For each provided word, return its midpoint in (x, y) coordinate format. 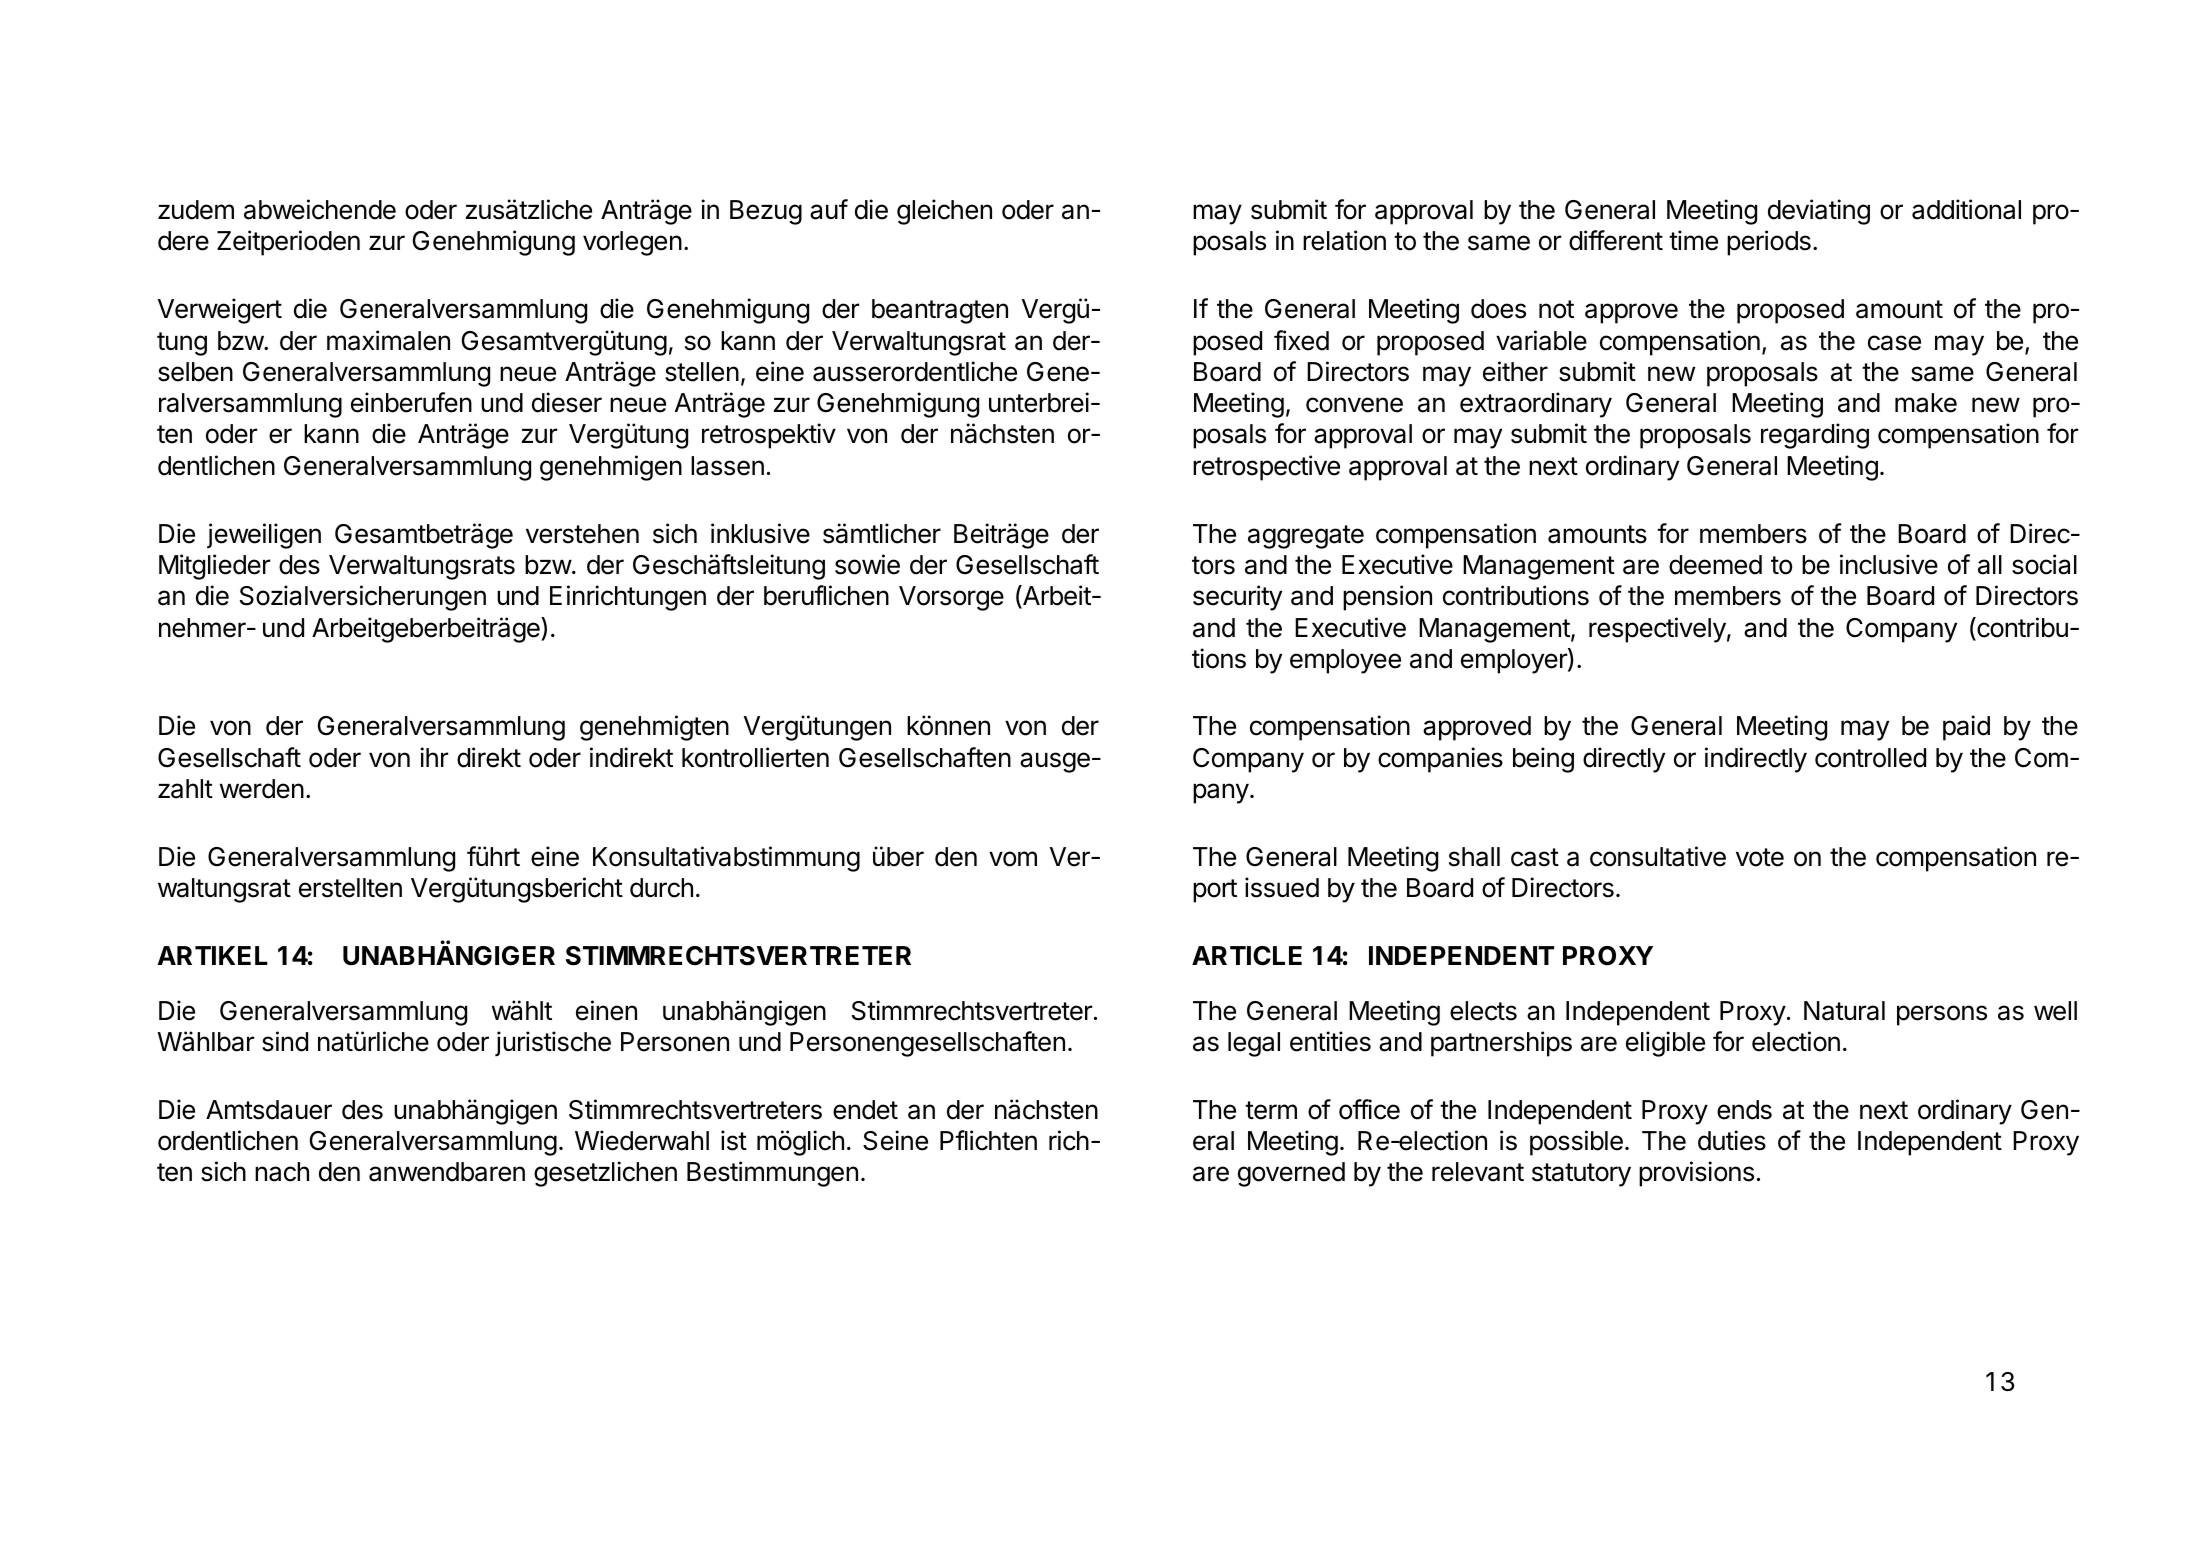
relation (1344, 240)
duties (1732, 1140)
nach (282, 1172)
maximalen (388, 340)
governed (1291, 1174)
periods (1769, 243)
